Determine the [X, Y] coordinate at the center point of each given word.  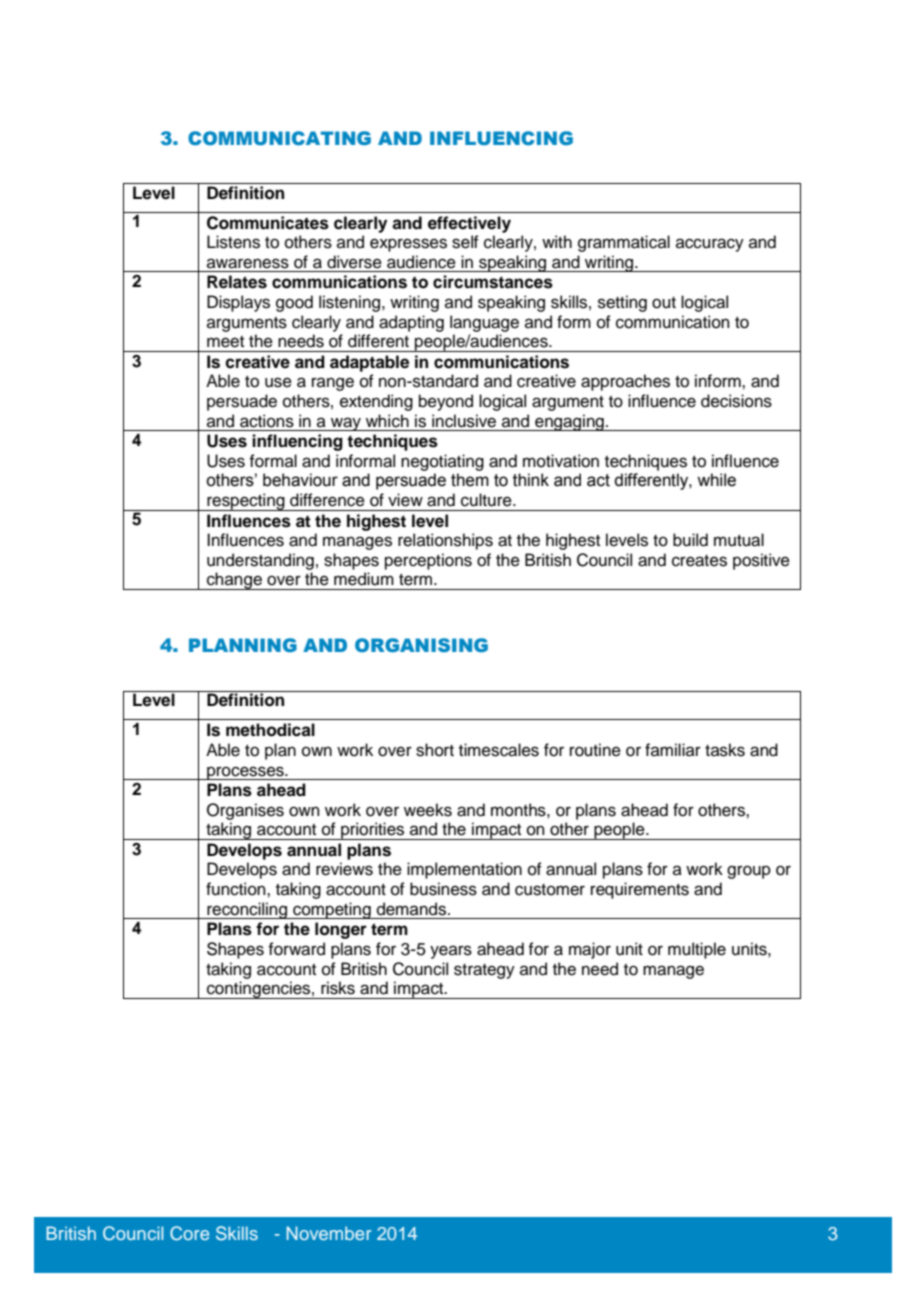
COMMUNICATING [279, 138]
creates [699, 561]
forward [296, 949]
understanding [260, 561]
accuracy [710, 245]
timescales [499, 750]
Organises [245, 811]
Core [189, 1233]
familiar [673, 749]
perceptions [428, 561]
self [465, 242]
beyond [446, 402]
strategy [484, 971]
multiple [697, 950]
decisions [736, 401]
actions [267, 421]
